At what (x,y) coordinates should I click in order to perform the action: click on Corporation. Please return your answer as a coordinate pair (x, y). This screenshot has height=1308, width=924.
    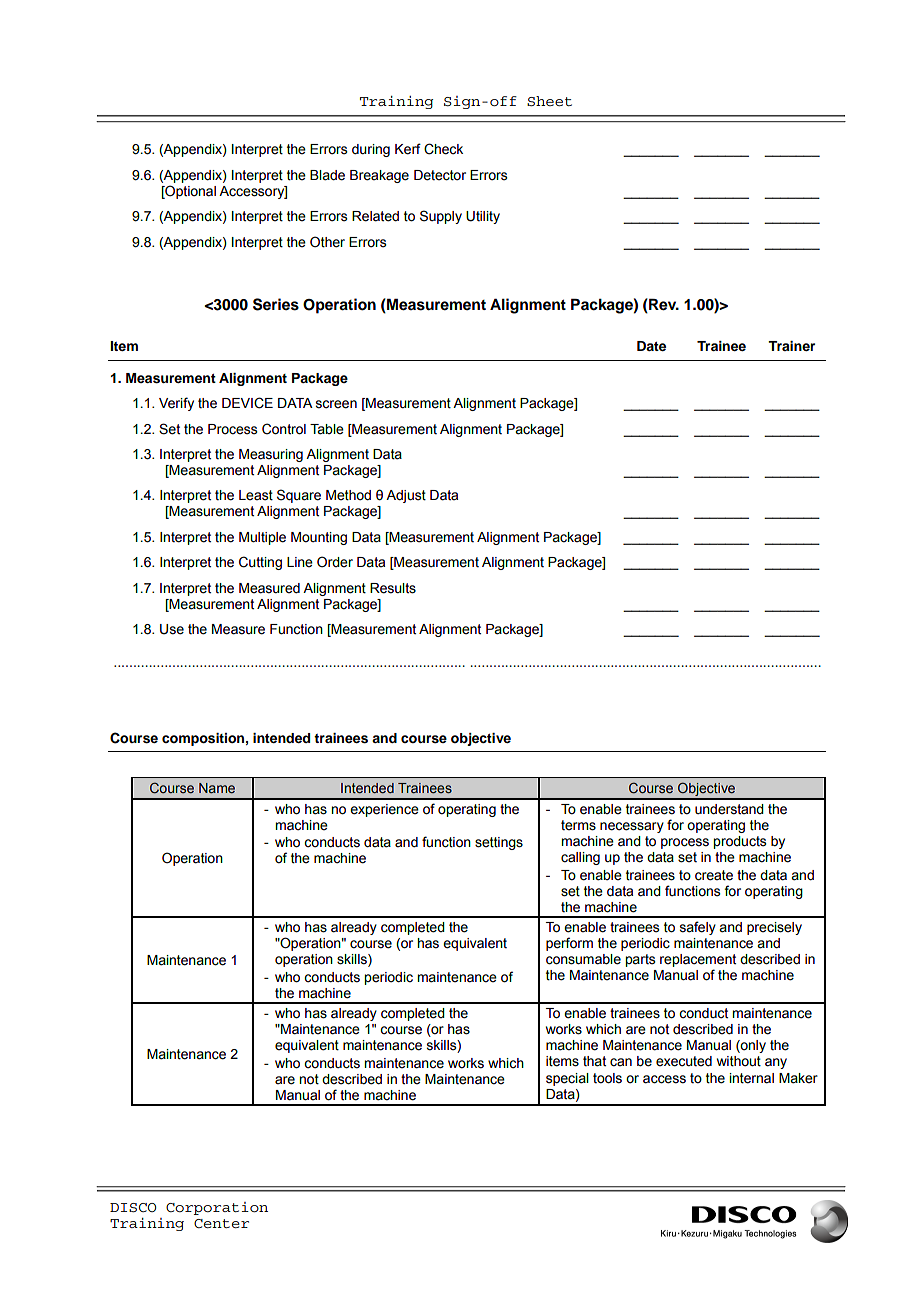
    Looking at the image, I should click on (217, 1208).
